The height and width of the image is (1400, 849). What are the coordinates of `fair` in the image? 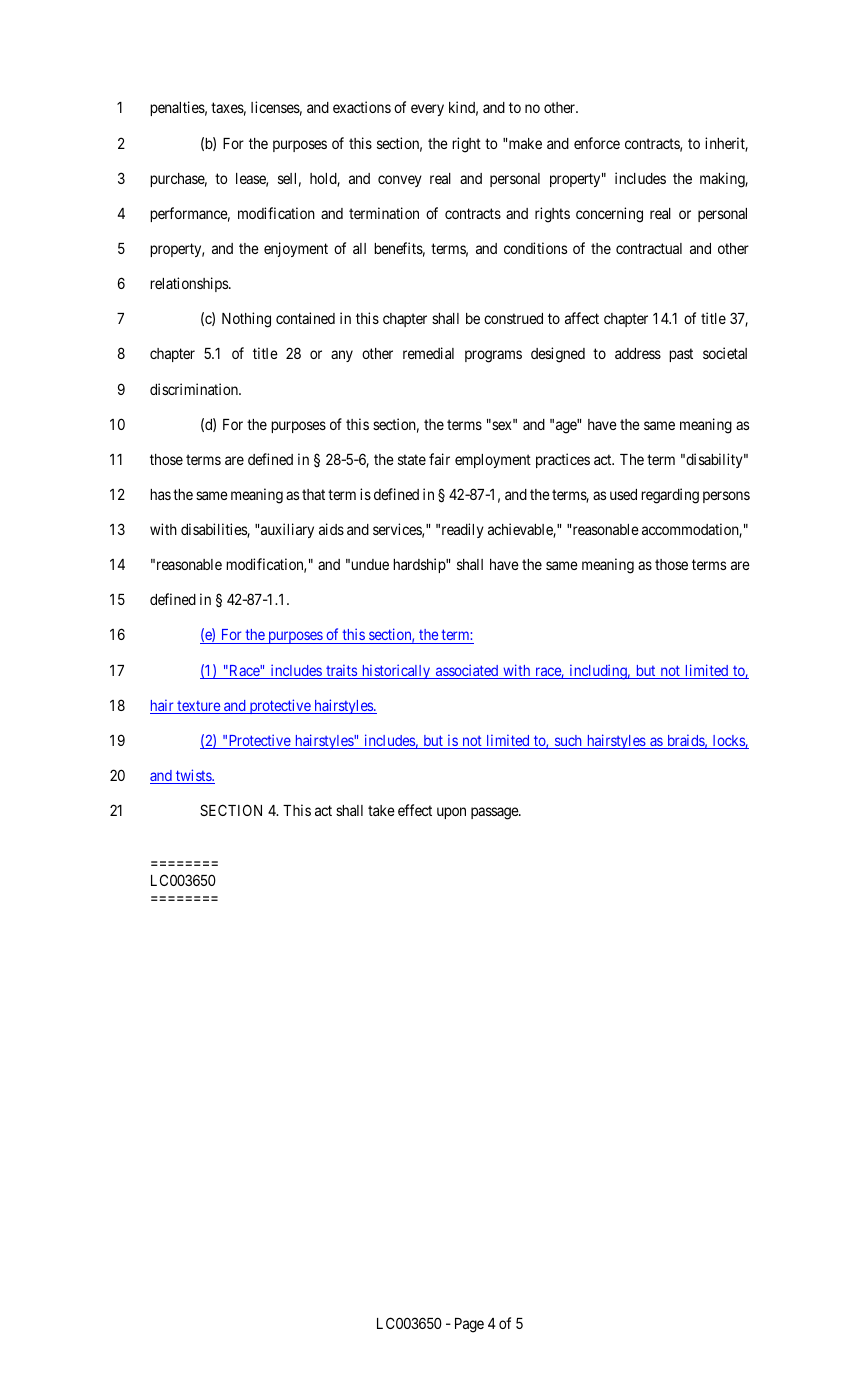 It's located at (439, 459).
